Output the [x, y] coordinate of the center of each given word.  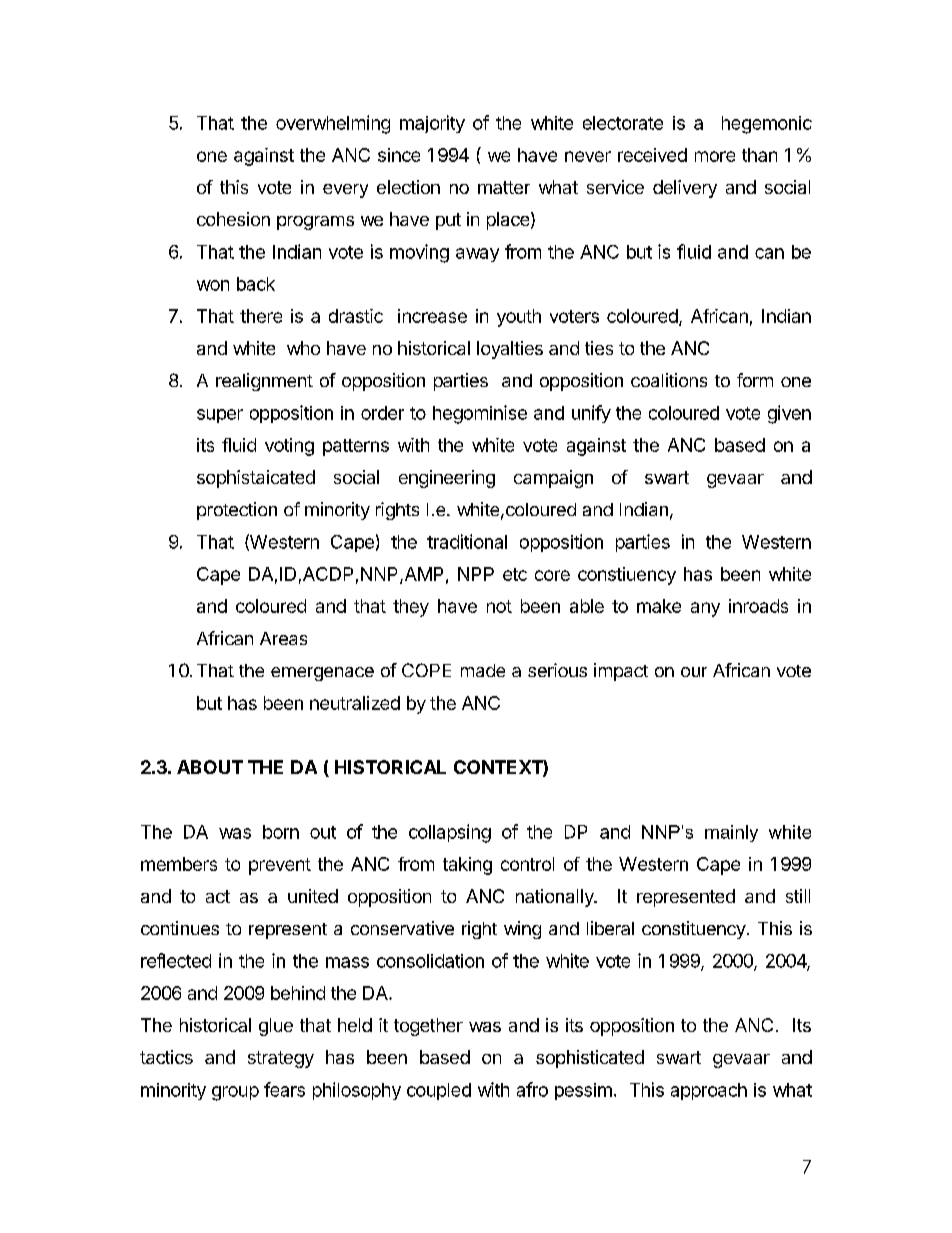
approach [709, 1091]
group [235, 1093]
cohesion [233, 219]
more [715, 156]
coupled [439, 1091]
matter [504, 187]
